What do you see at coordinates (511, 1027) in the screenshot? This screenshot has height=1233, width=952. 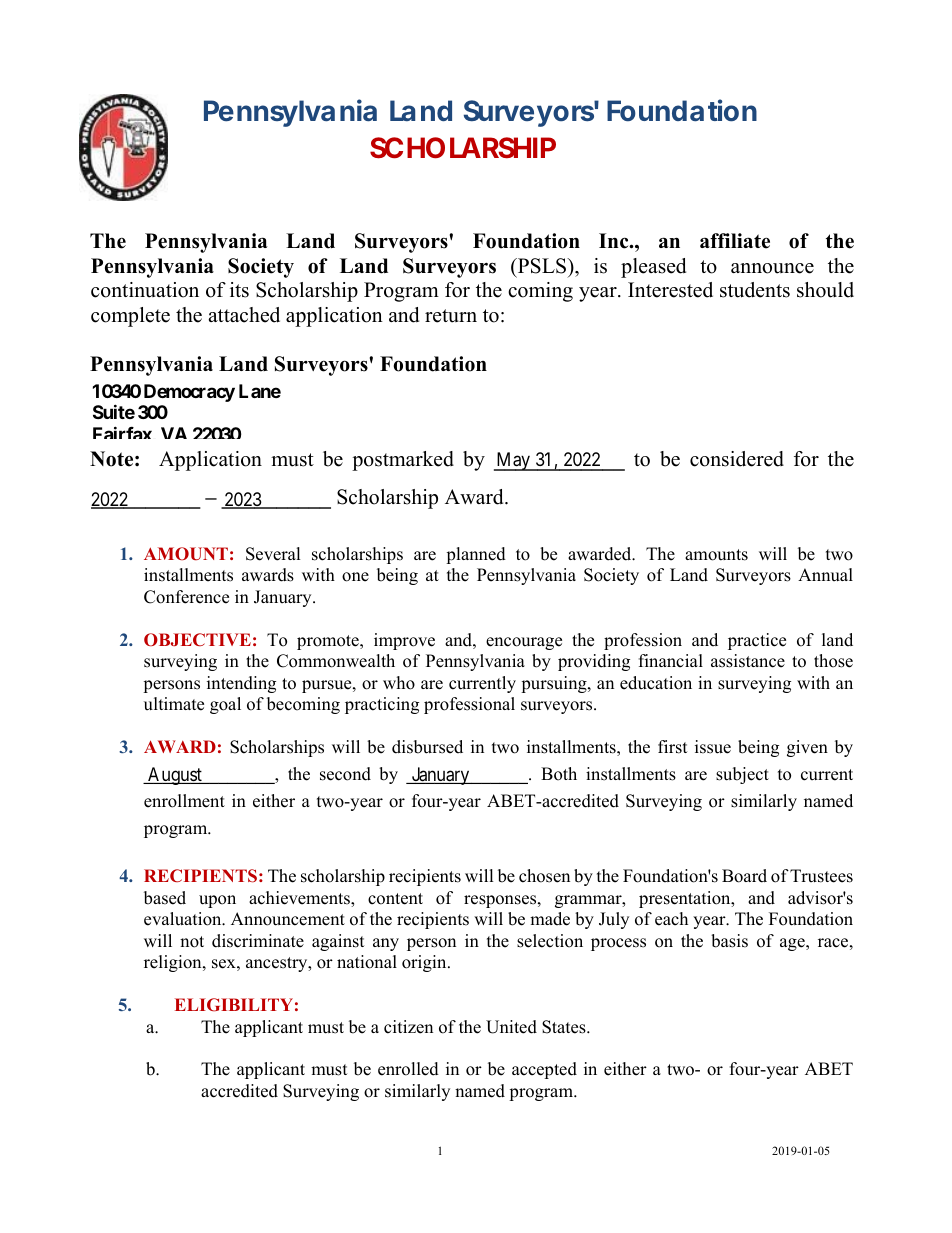 I see `United` at bounding box center [511, 1027].
